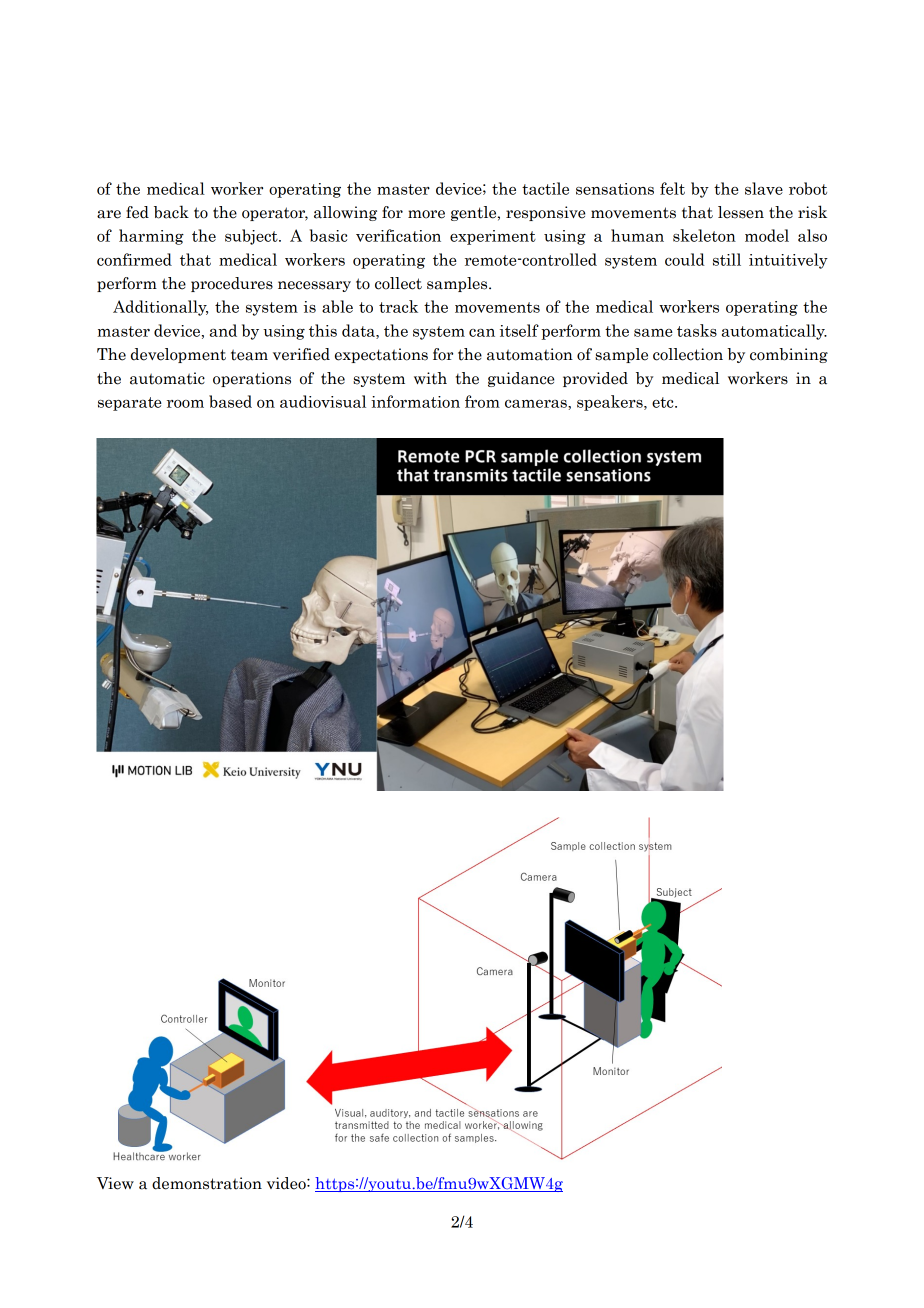 The width and height of the document is (924, 1308). I want to click on View, so click(115, 1183).
